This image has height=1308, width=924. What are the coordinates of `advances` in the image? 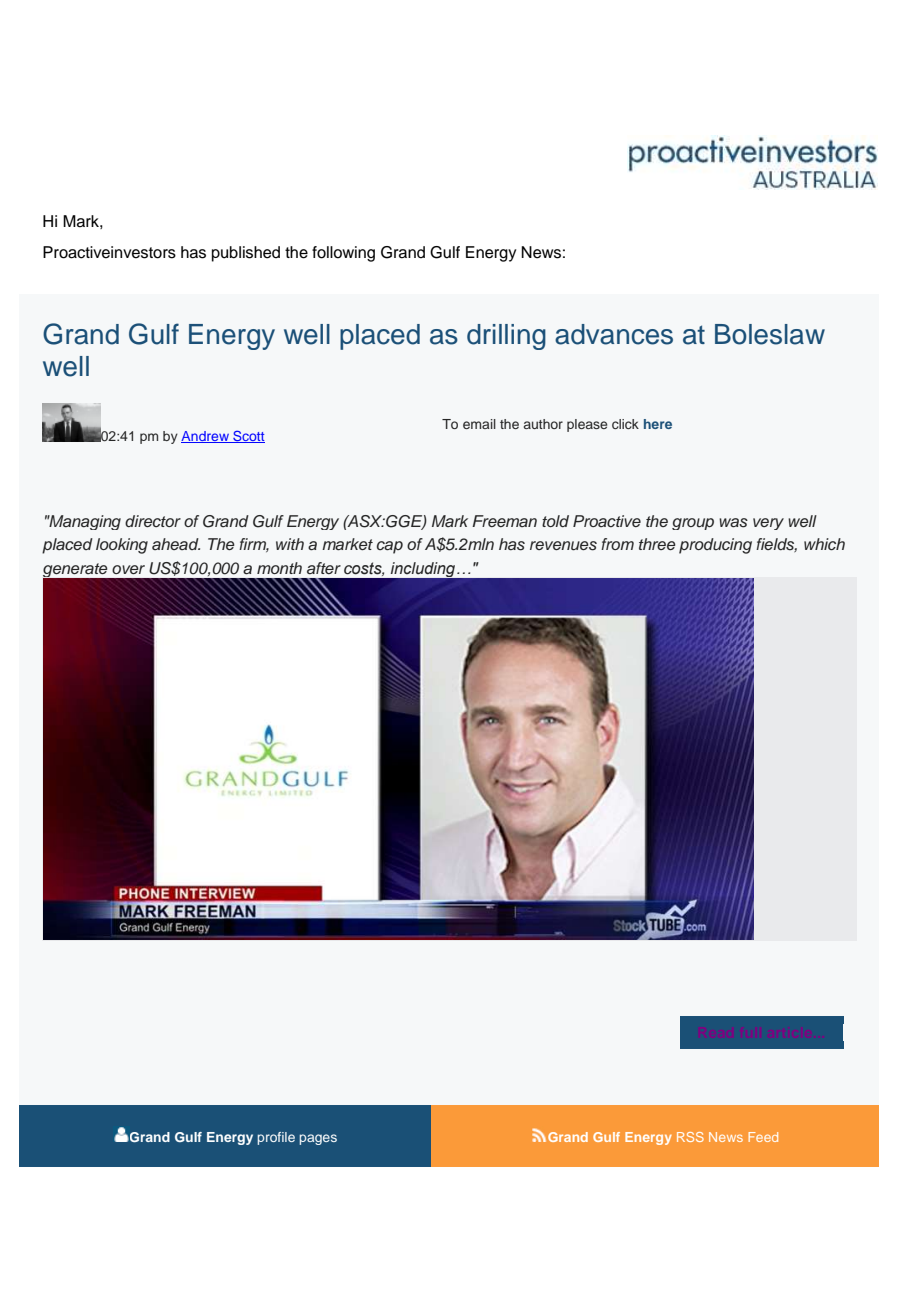 It's located at (614, 334).
